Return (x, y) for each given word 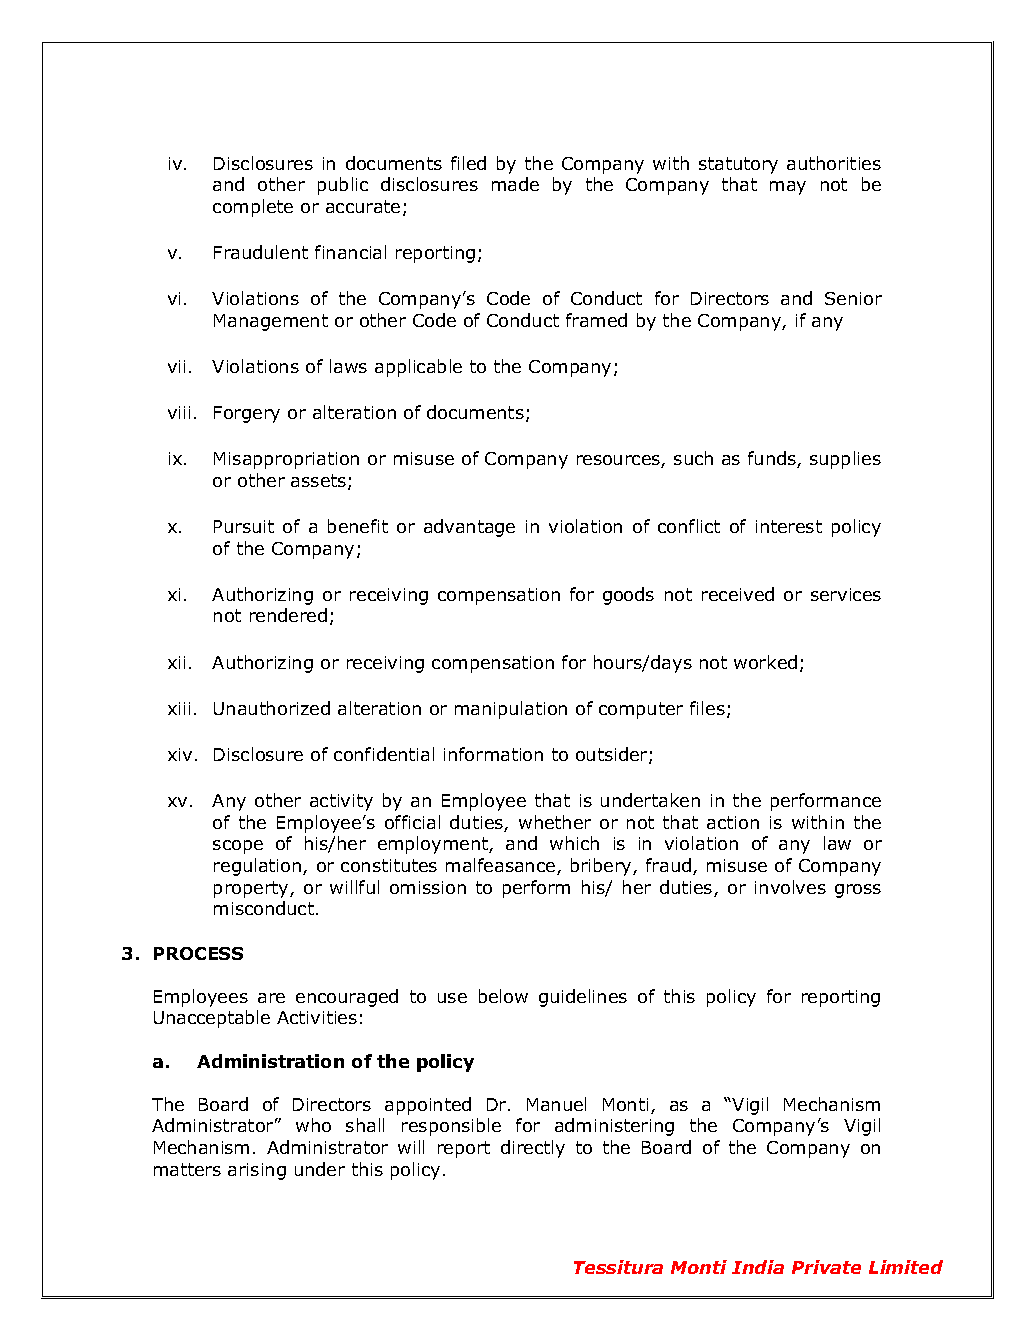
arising (257, 1171)
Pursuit (244, 526)
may (788, 188)
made (515, 184)
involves (790, 887)
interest (789, 526)
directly (533, 1149)
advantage (469, 528)
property (252, 889)
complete (253, 208)
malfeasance (502, 866)
